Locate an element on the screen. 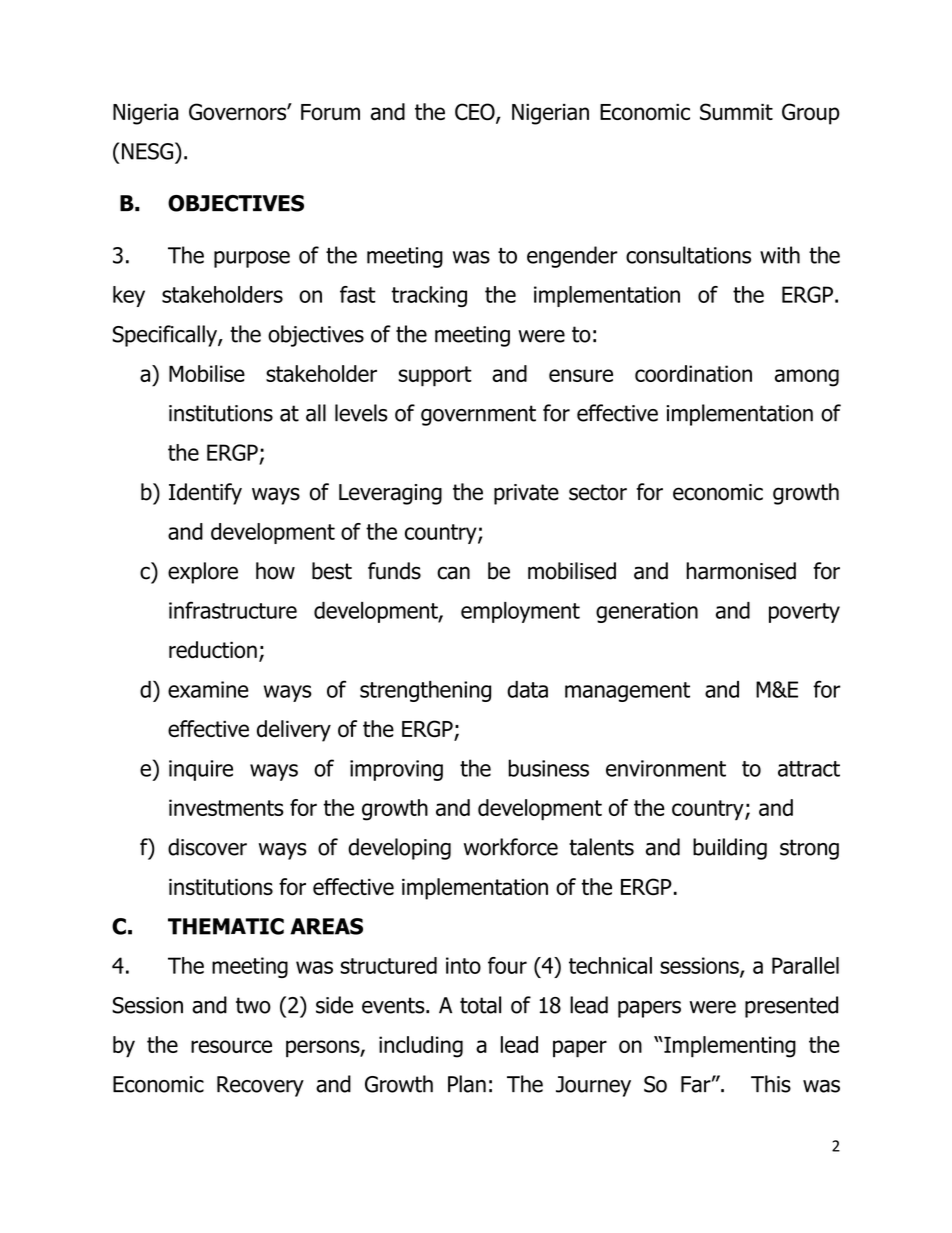 The height and width of the screenshot is (1233, 952). key is located at coordinates (129, 296).
